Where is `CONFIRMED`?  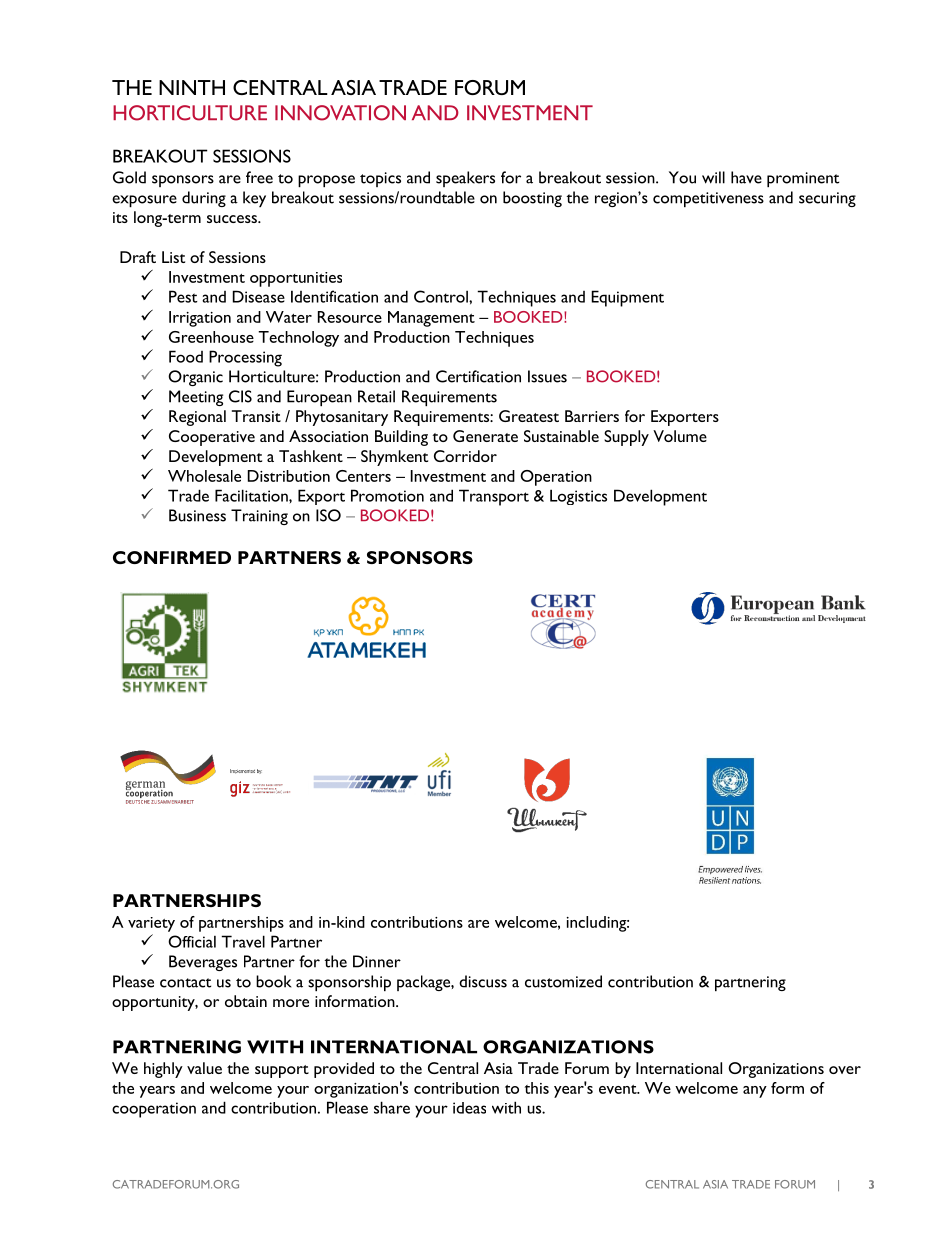 CONFIRMED is located at coordinates (172, 557).
